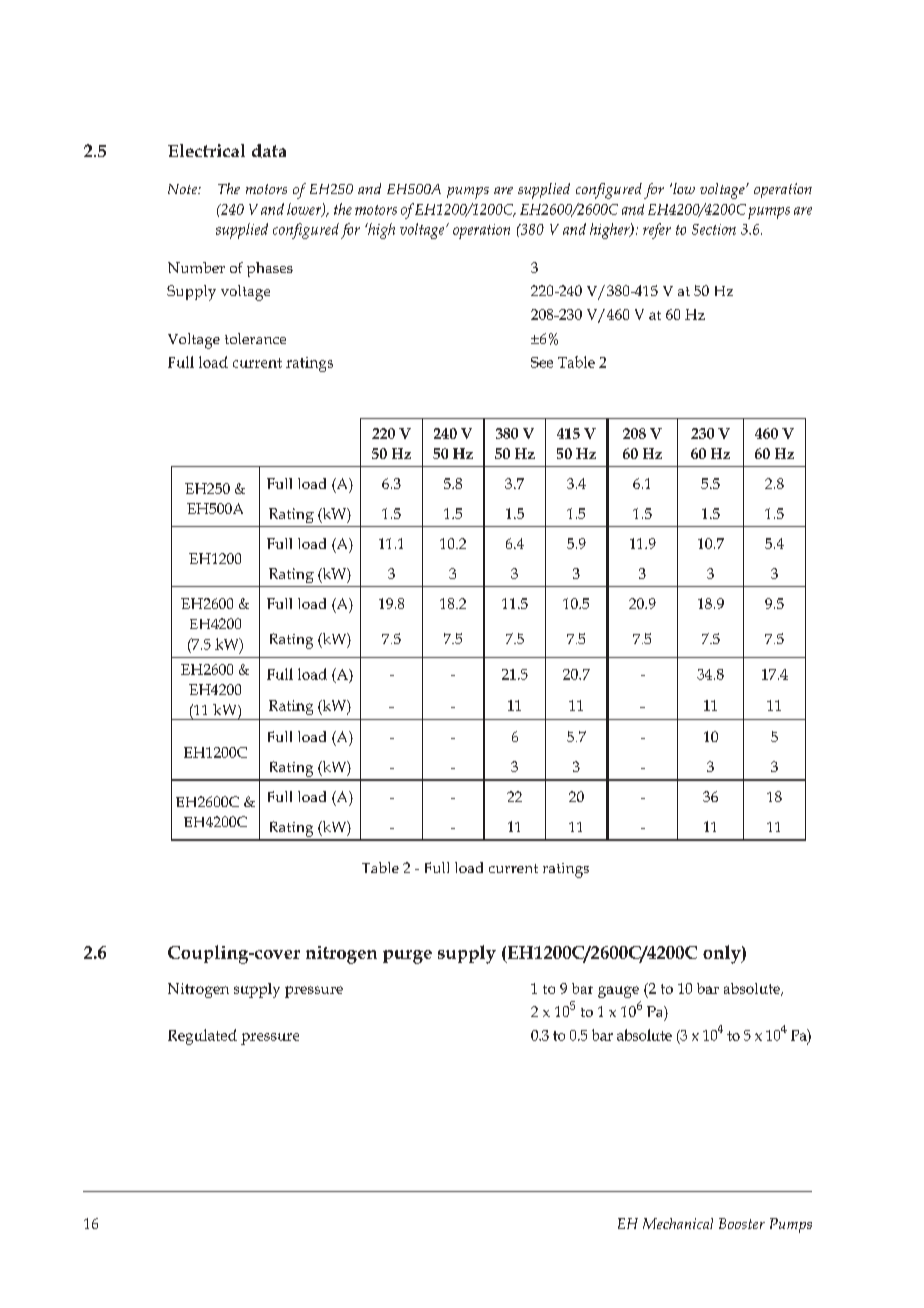 Image resolution: width=924 pixels, height=1308 pixels. I want to click on Section, so click(714, 229).
